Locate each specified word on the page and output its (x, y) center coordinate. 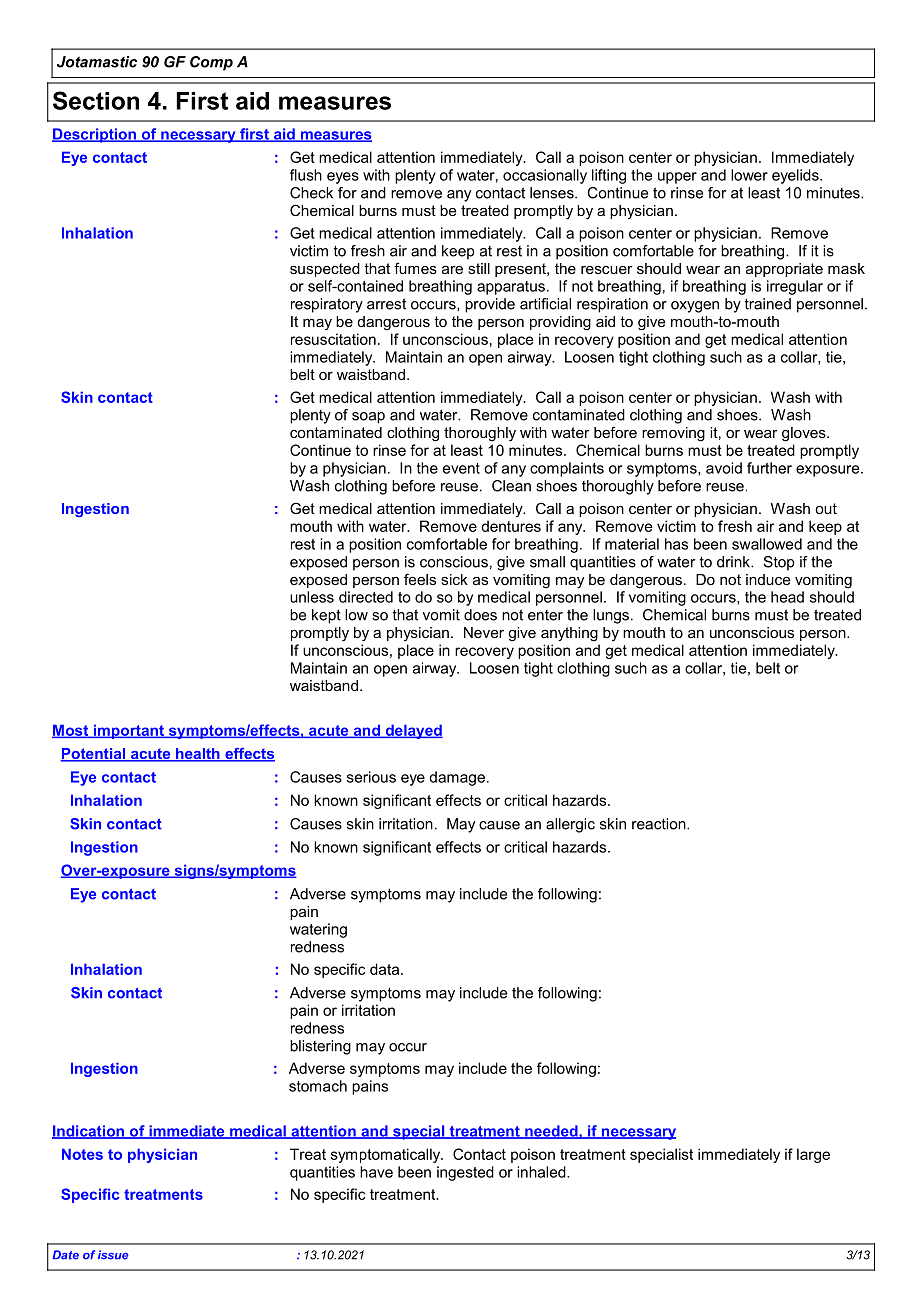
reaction (660, 824)
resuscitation (333, 339)
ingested (465, 1173)
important (128, 731)
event (461, 468)
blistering (320, 1047)
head (787, 597)
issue (113, 1255)
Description (95, 135)
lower (749, 175)
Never (484, 632)
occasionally (545, 176)
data (386, 969)
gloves (805, 434)
